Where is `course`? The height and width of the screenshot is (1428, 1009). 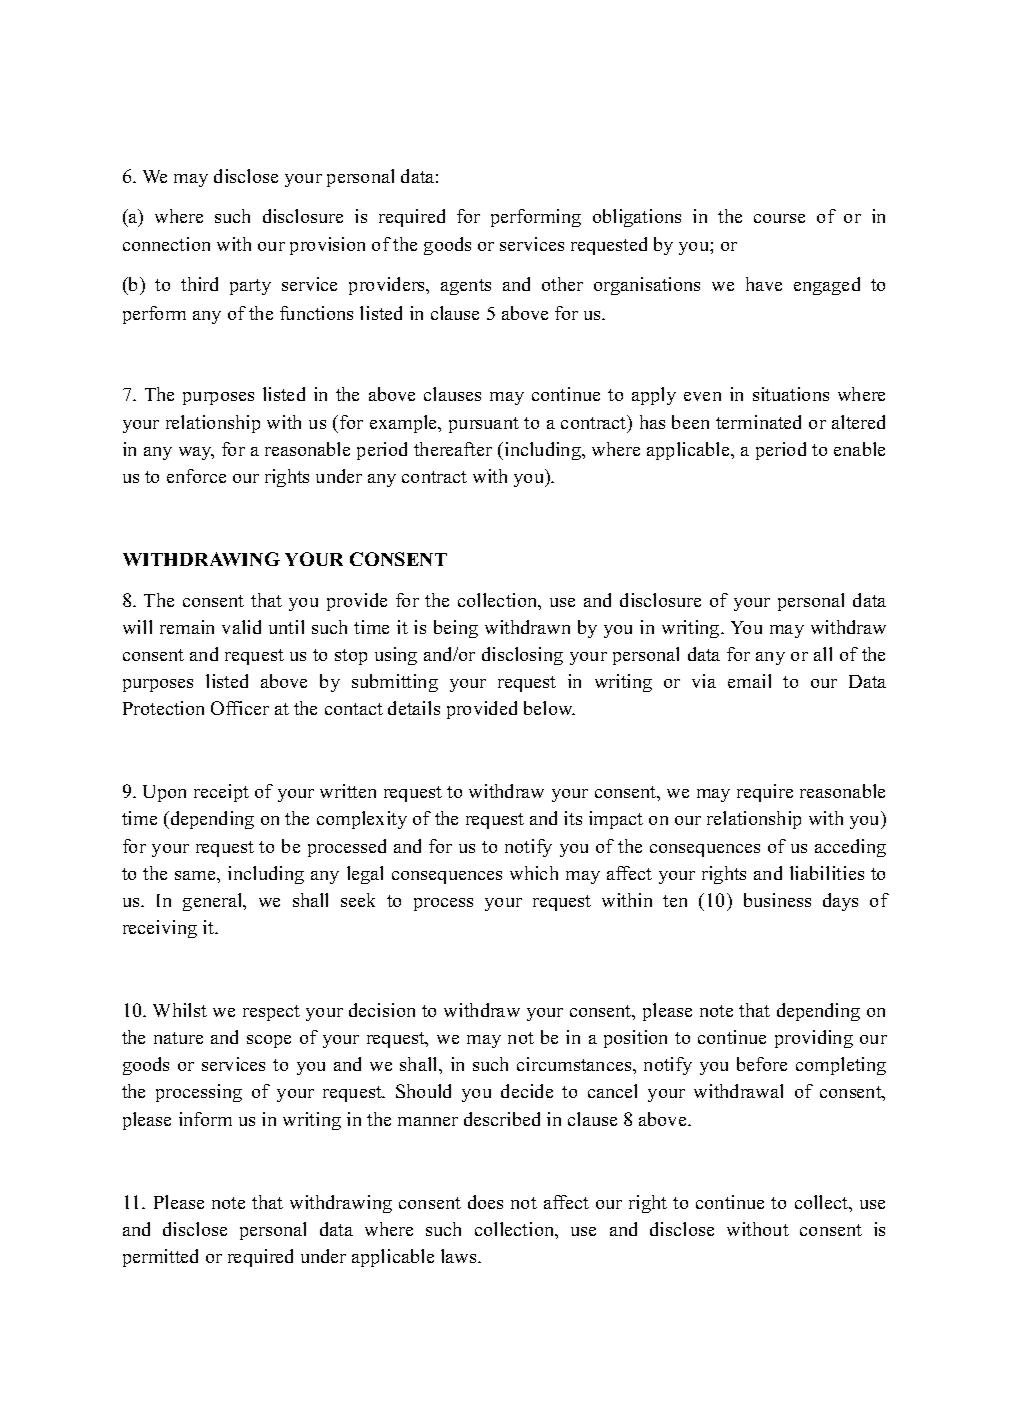 course is located at coordinates (779, 218).
